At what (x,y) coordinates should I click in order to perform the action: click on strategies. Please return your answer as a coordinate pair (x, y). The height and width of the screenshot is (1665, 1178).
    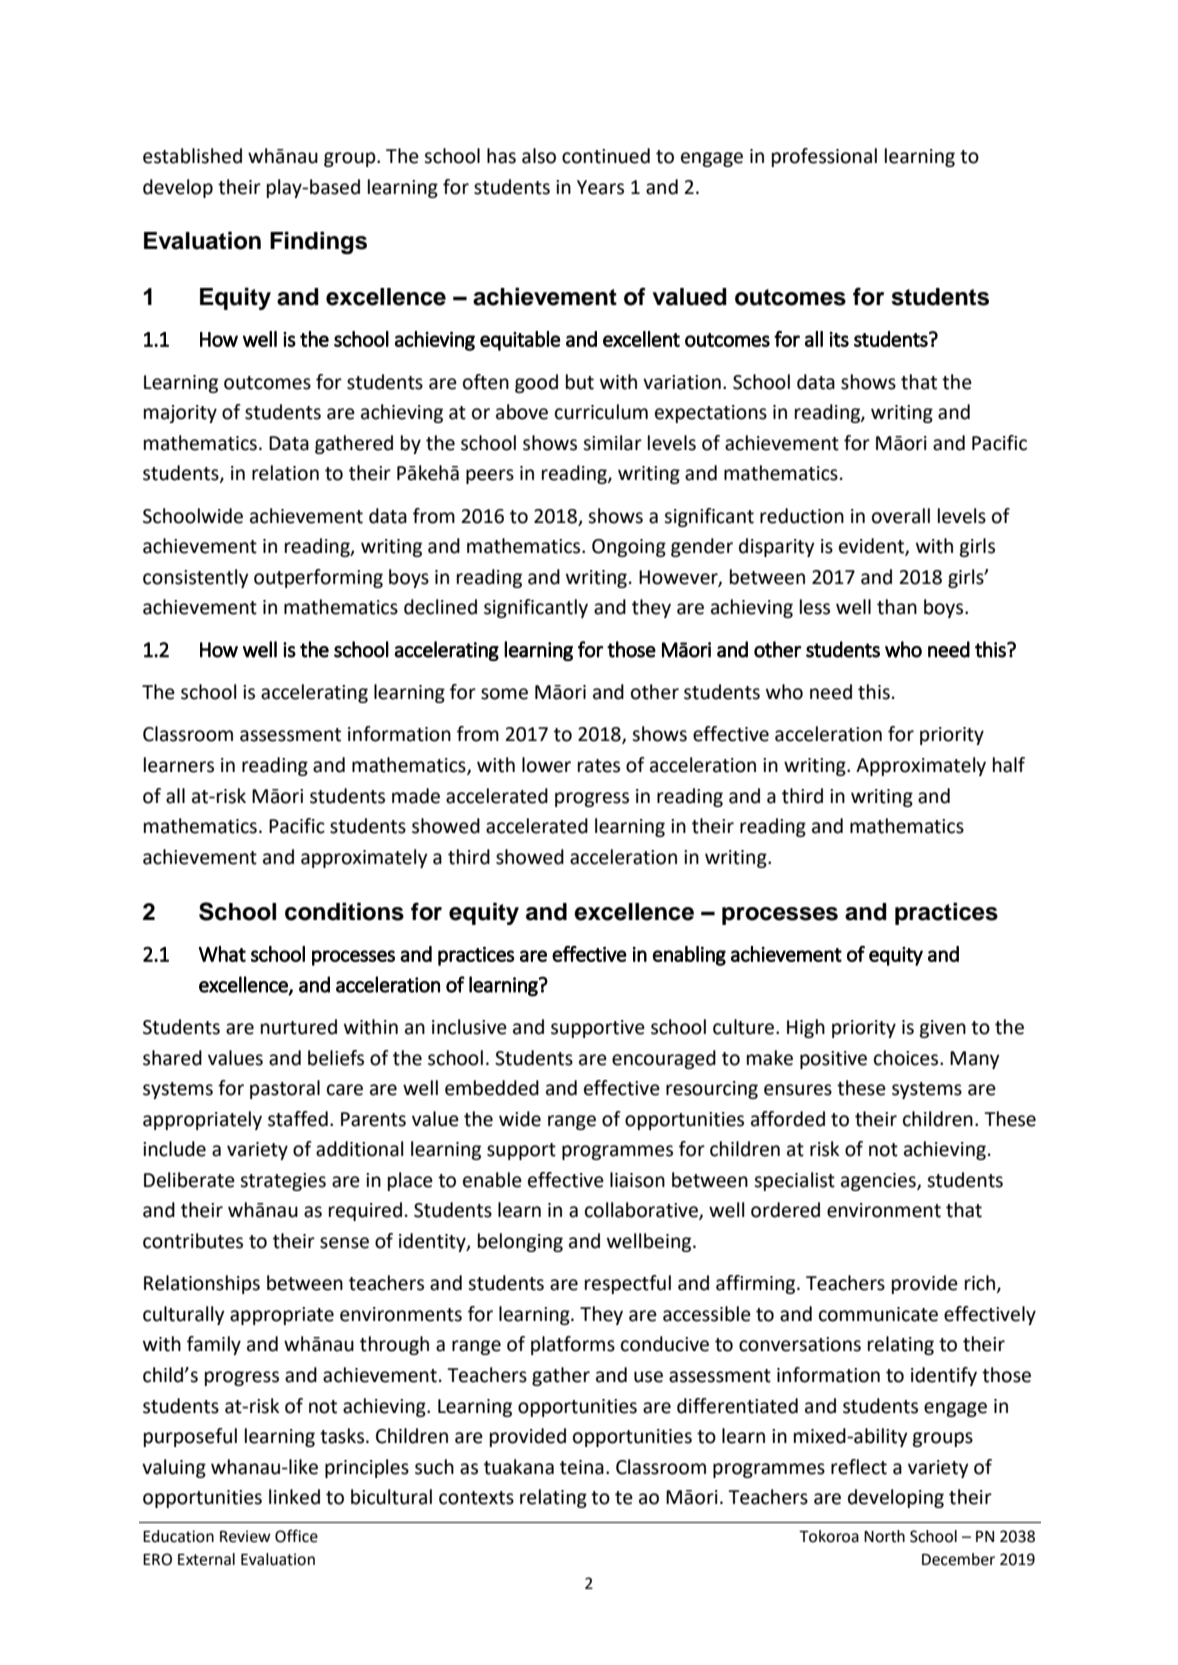
    Looking at the image, I should click on (283, 1182).
